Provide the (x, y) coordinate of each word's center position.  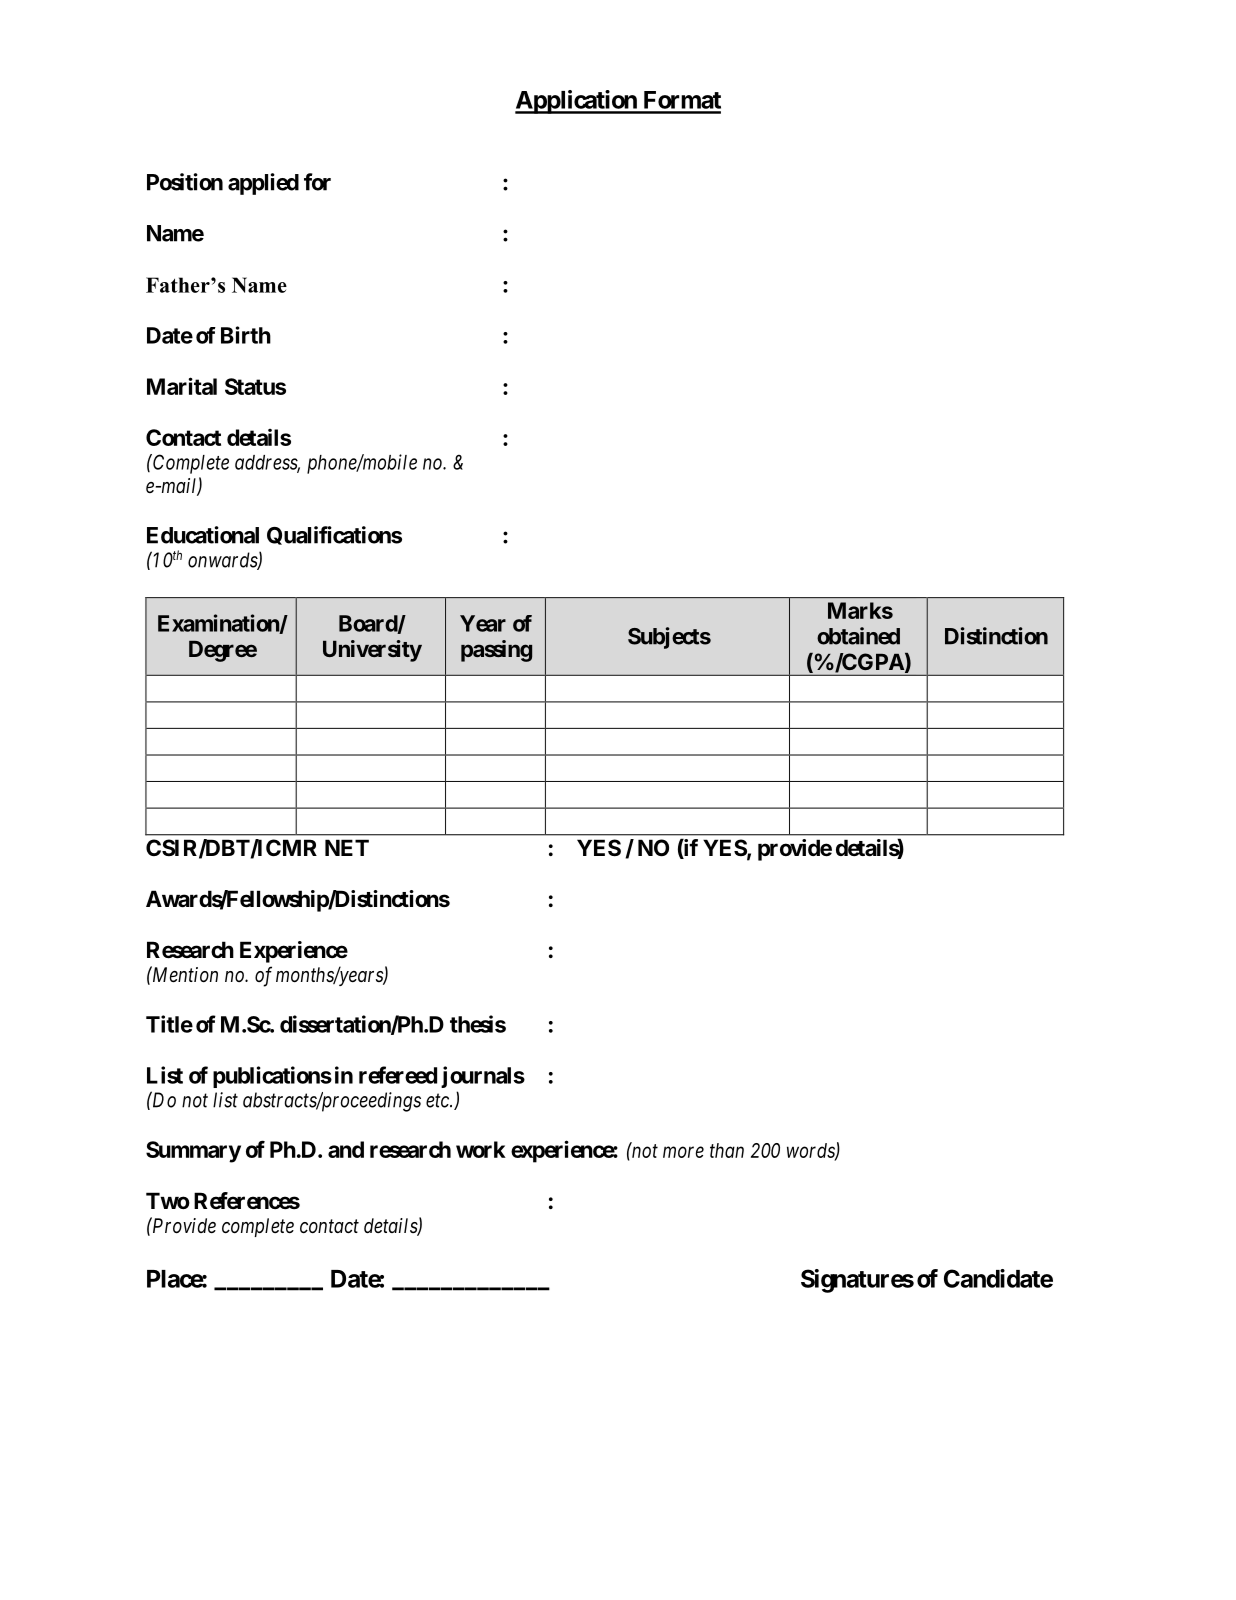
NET (347, 847)
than (727, 1150)
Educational (203, 535)
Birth (246, 335)
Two (168, 1200)
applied (263, 184)
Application (577, 102)
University (372, 651)
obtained (858, 636)
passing (496, 651)
